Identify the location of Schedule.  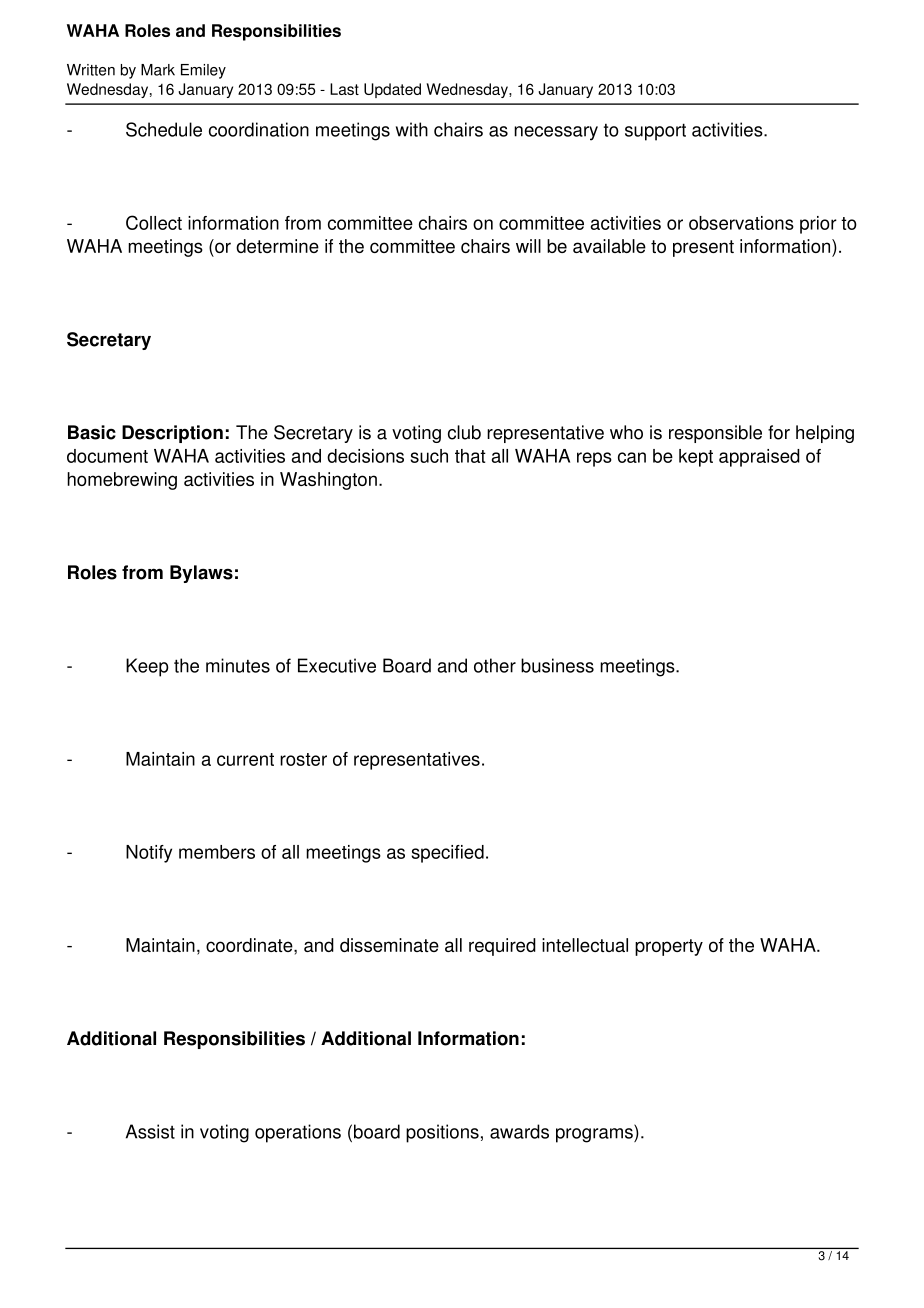
(164, 129).
